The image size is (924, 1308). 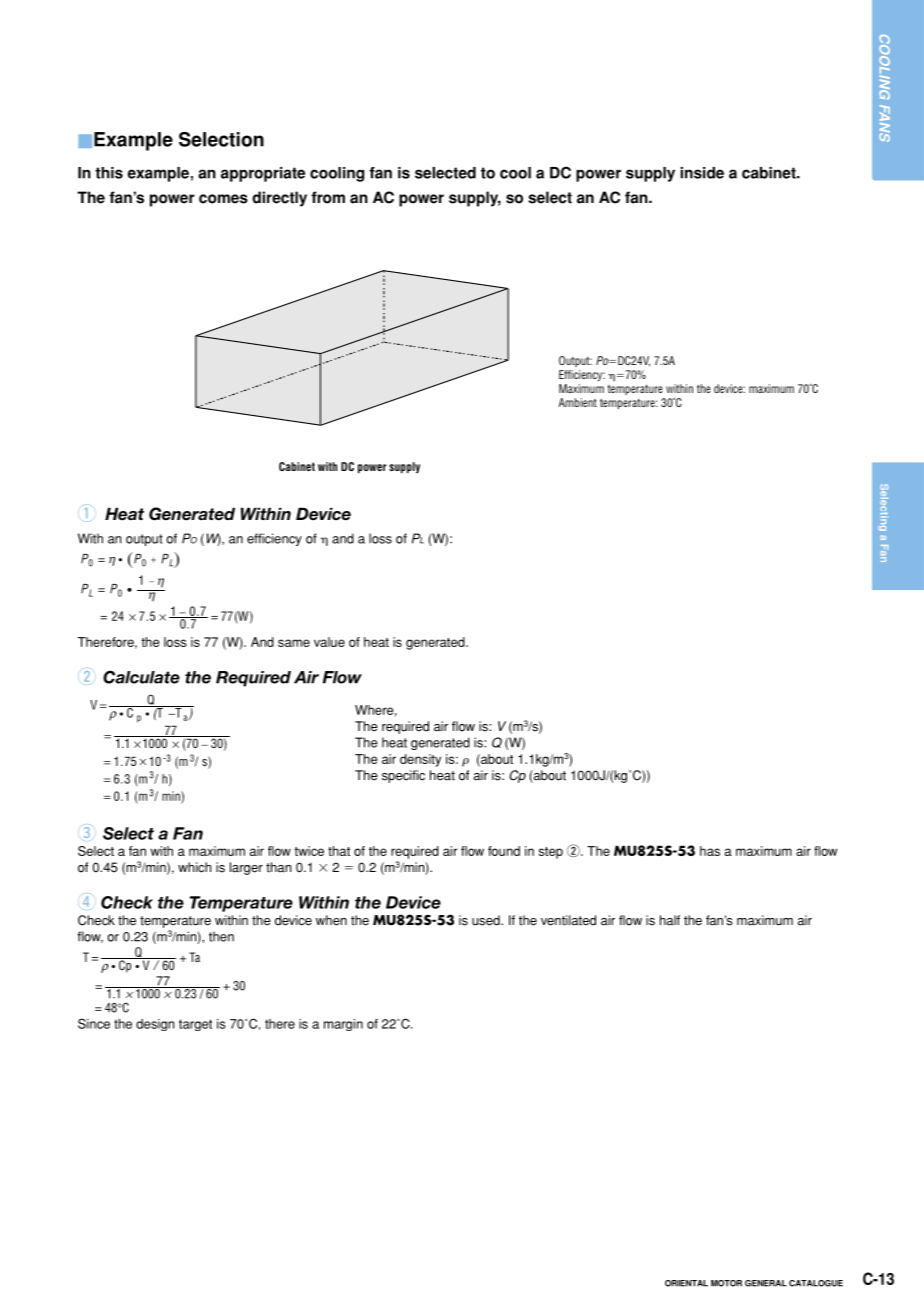 What do you see at coordinates (578, 402) in the screenshot?
I see `Ambient` at bounding box center [578, 402].
